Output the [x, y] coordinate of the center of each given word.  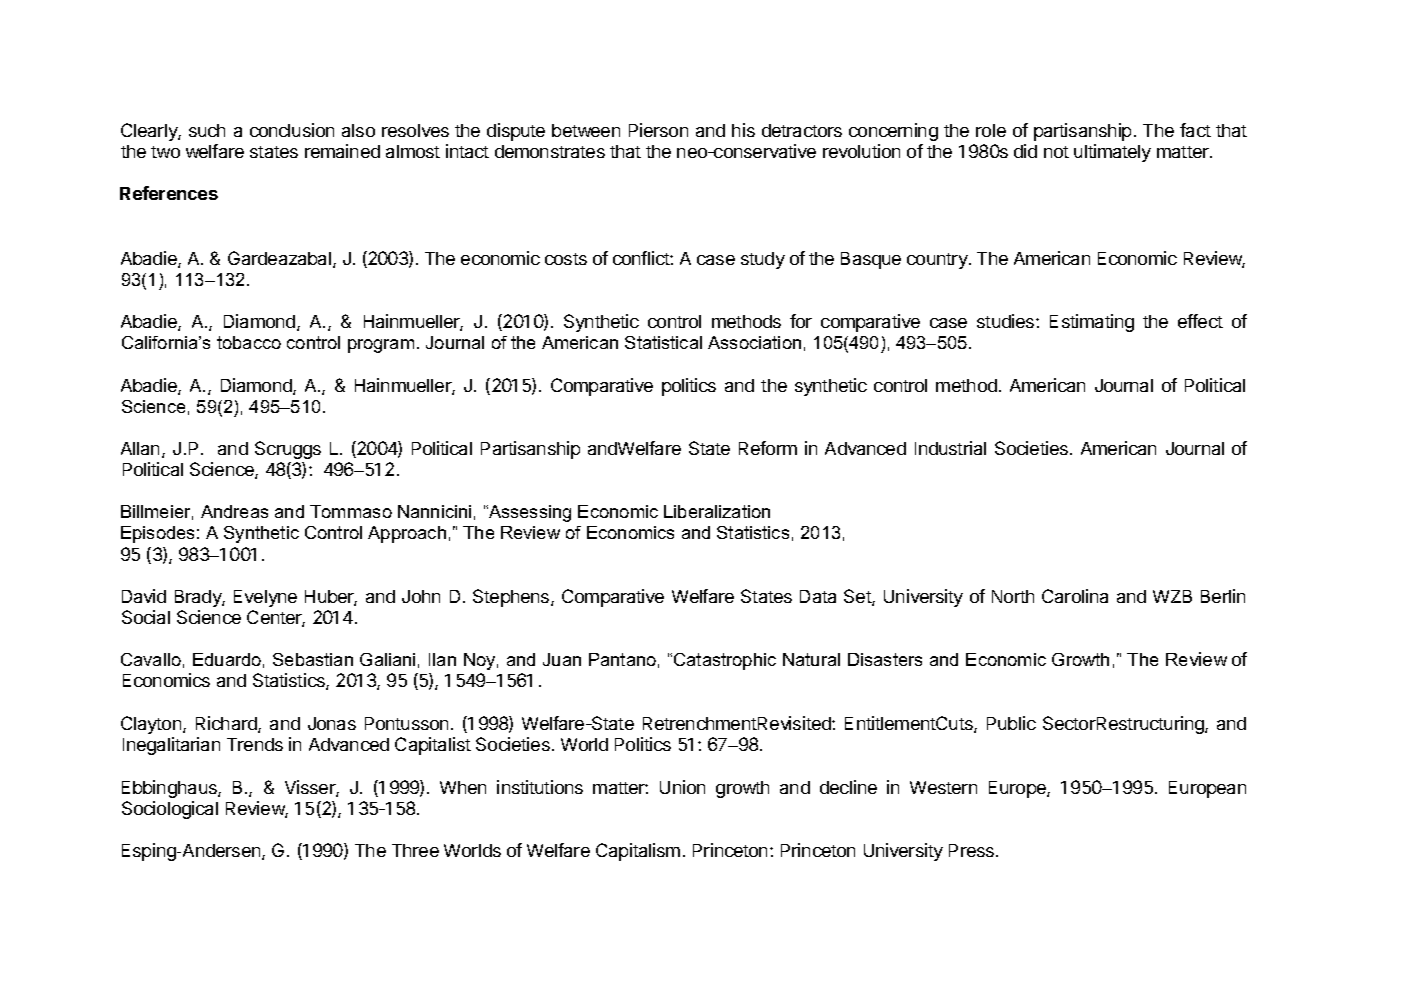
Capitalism [638, 852]
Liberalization [717, 511]
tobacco [249, 342]
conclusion [292, 130]
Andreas [234, 511]
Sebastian [313, 659]
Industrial [950, 448]
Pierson [658, 130]
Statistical [663, 342]
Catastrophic [725, 661]
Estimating [1092, 323]
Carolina [1075, 596]
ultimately [1112, 153]
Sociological [170, 810]
